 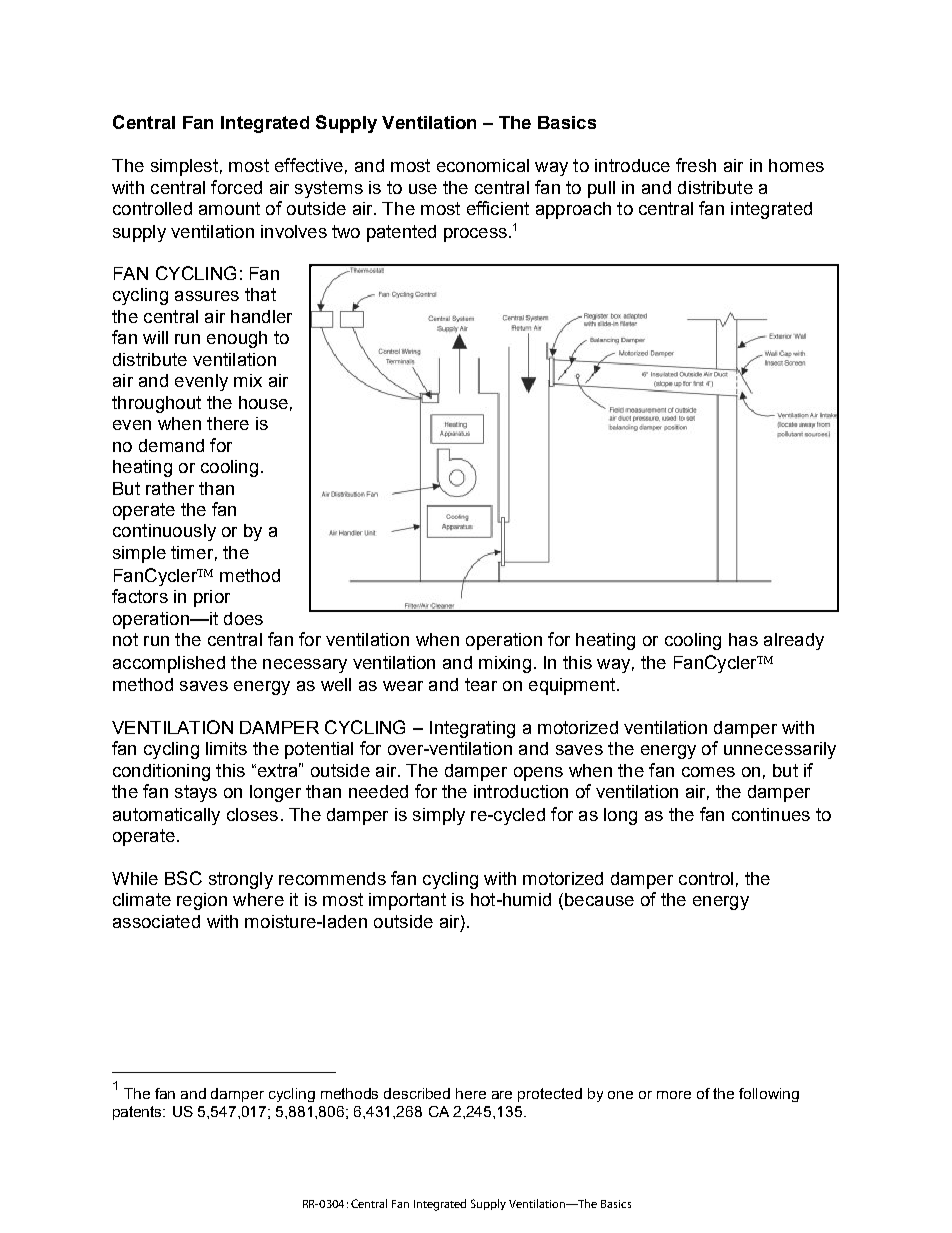 What do you see at coordinates (139, 1113) in the image?
I see `patents` at bounding box center [139, 1113].
